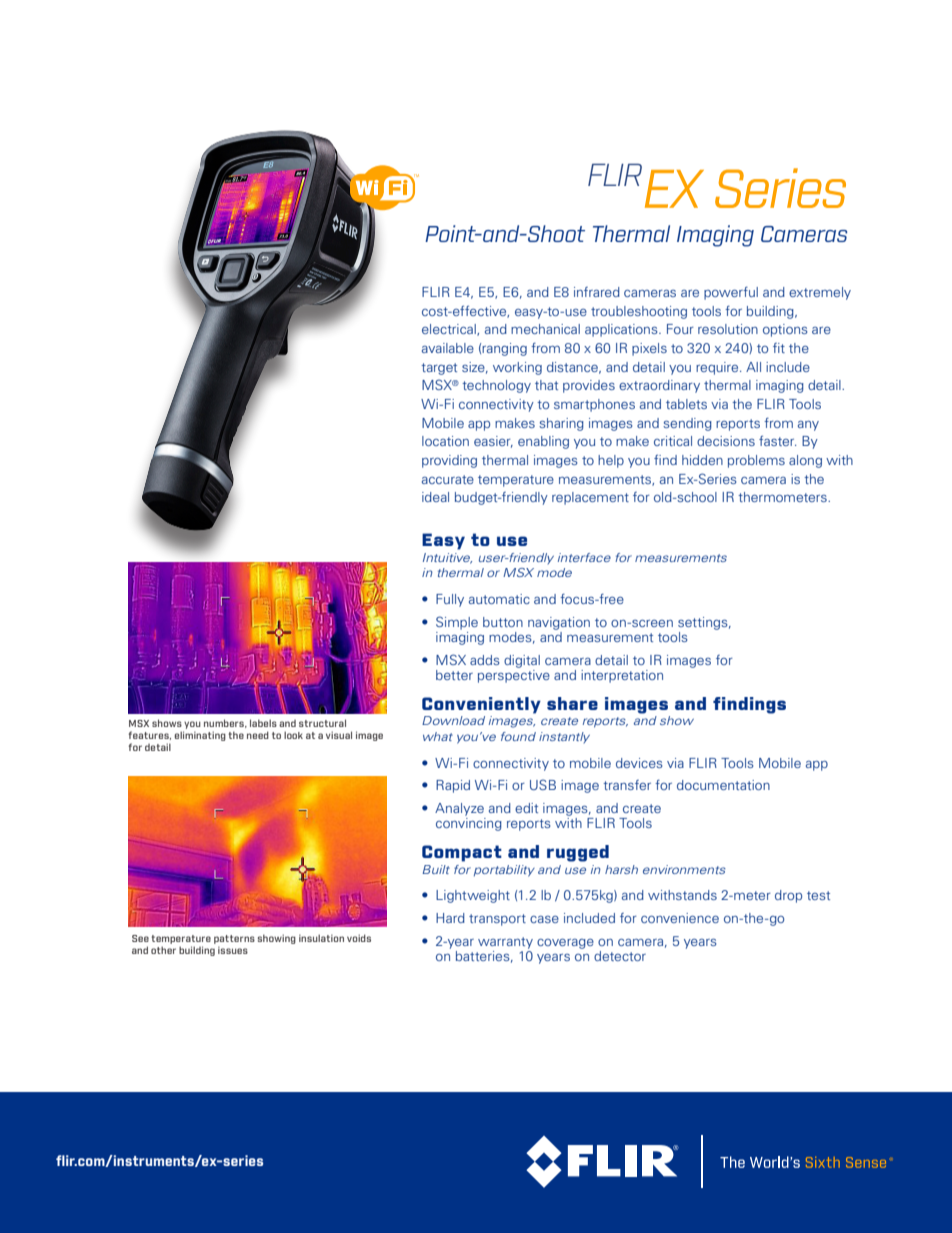  I want to click on patterns, so click(234, 939).
